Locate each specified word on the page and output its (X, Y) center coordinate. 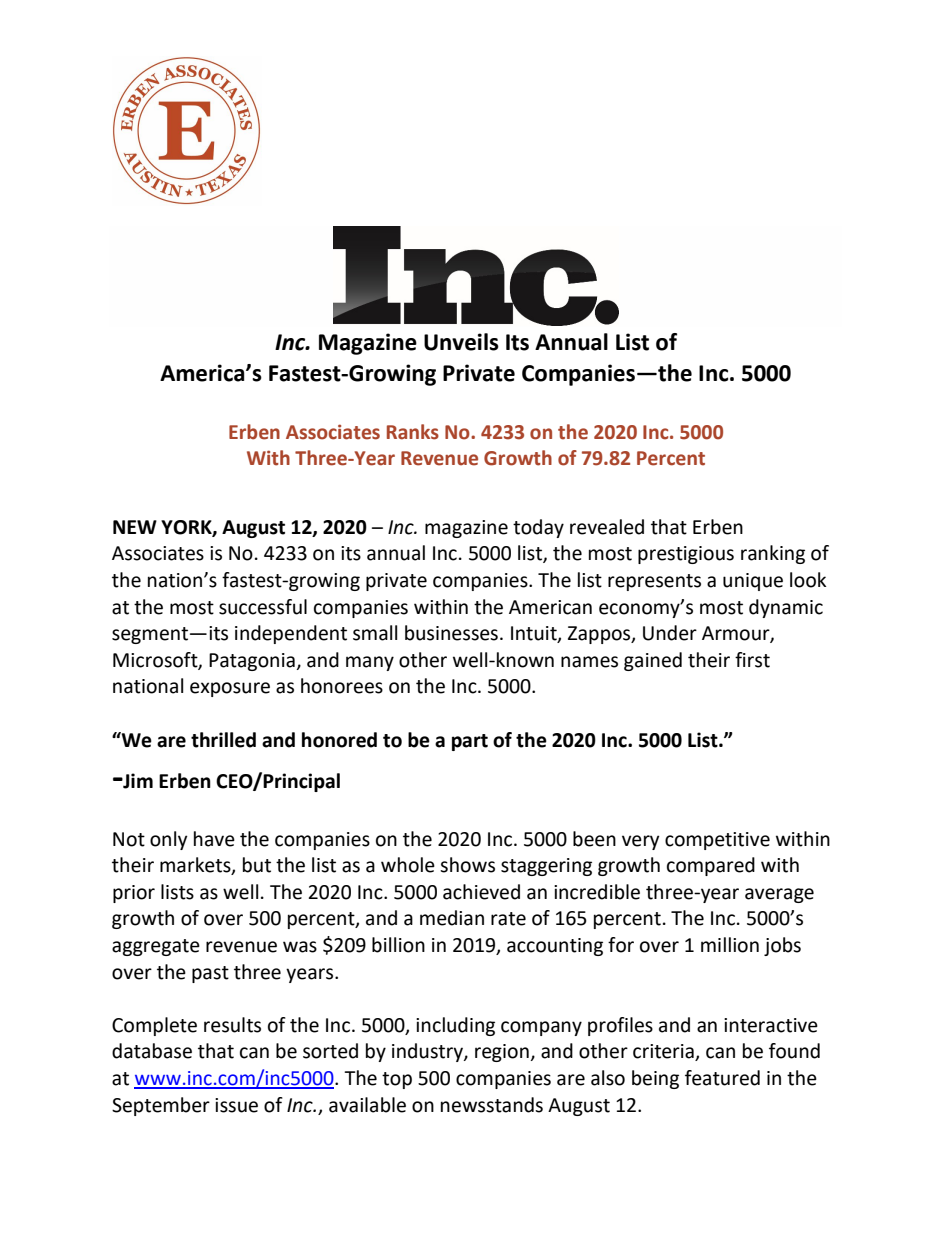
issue (236, 1105)
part (470, 742)
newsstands (492, 1105)
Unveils (461, 342)
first (752, 660)
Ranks (413, 432)
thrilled (223, 740)
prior (134, 894)
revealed (607, 527)
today (538, 528)
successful (263, 607)
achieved (481, 892)
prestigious (686, 555)
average (779, 895)
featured (722, 1078)
